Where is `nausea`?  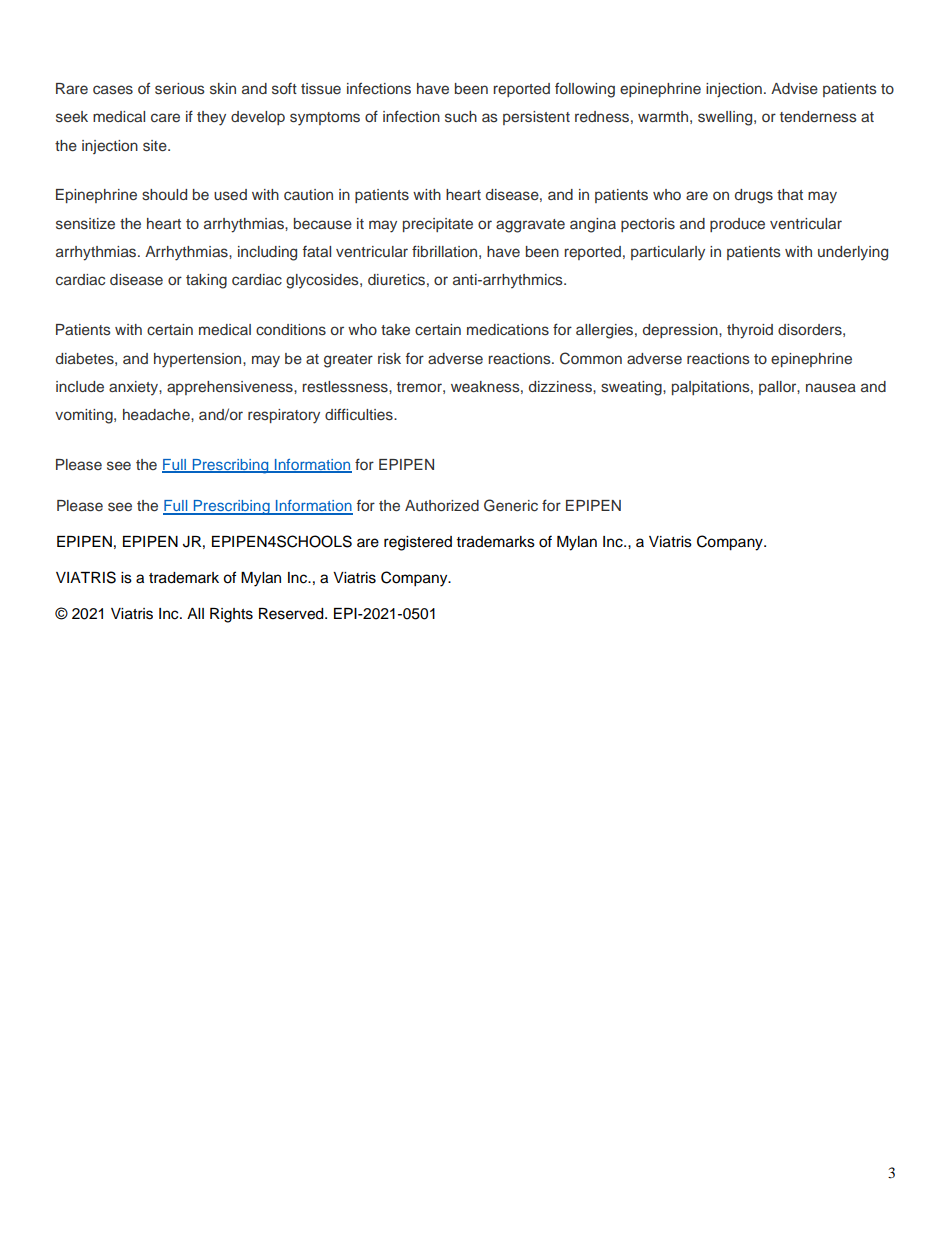
nausea is located at coordinates (831, 388).
